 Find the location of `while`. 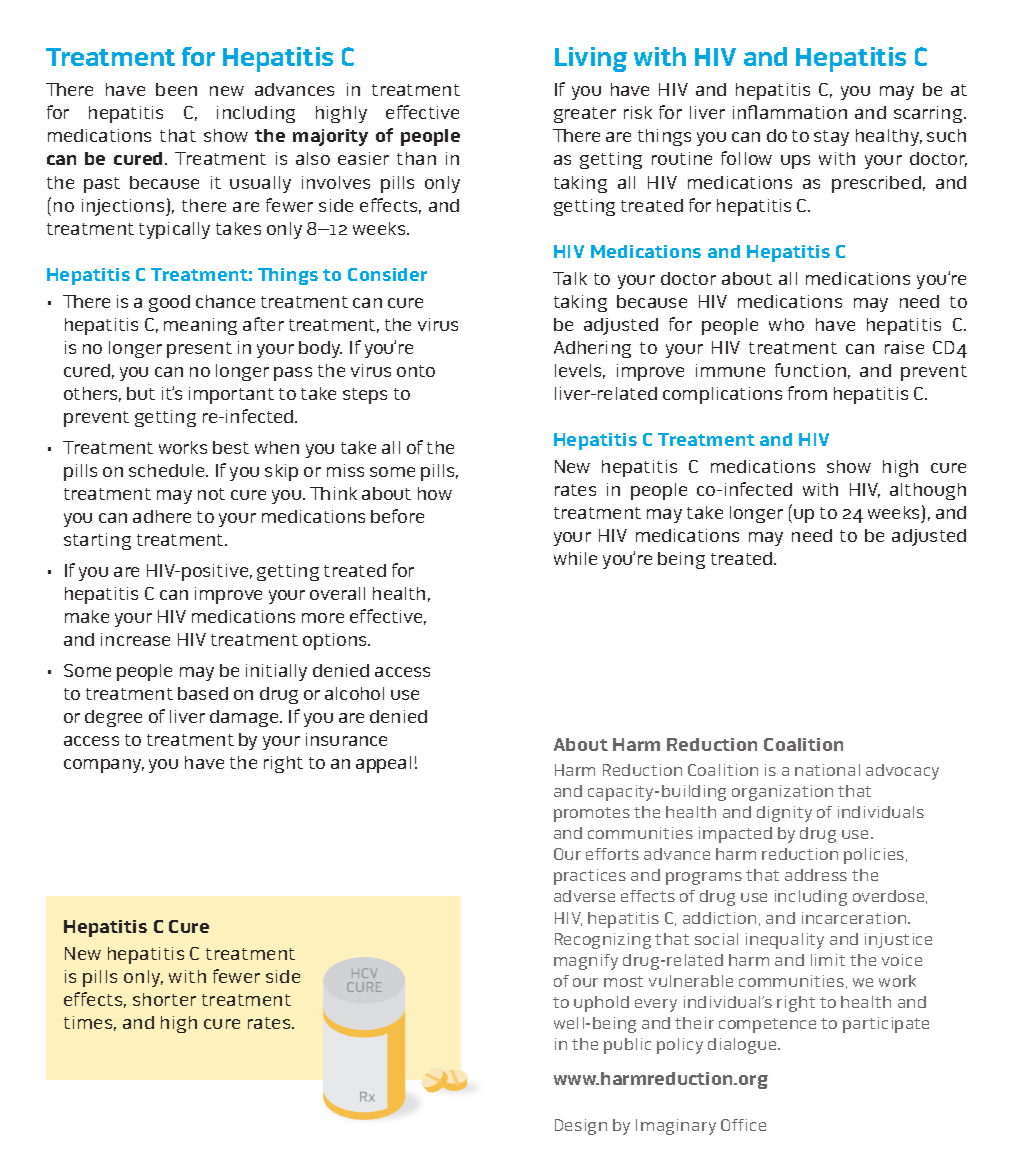

while is located at coordinates (575, 558).
